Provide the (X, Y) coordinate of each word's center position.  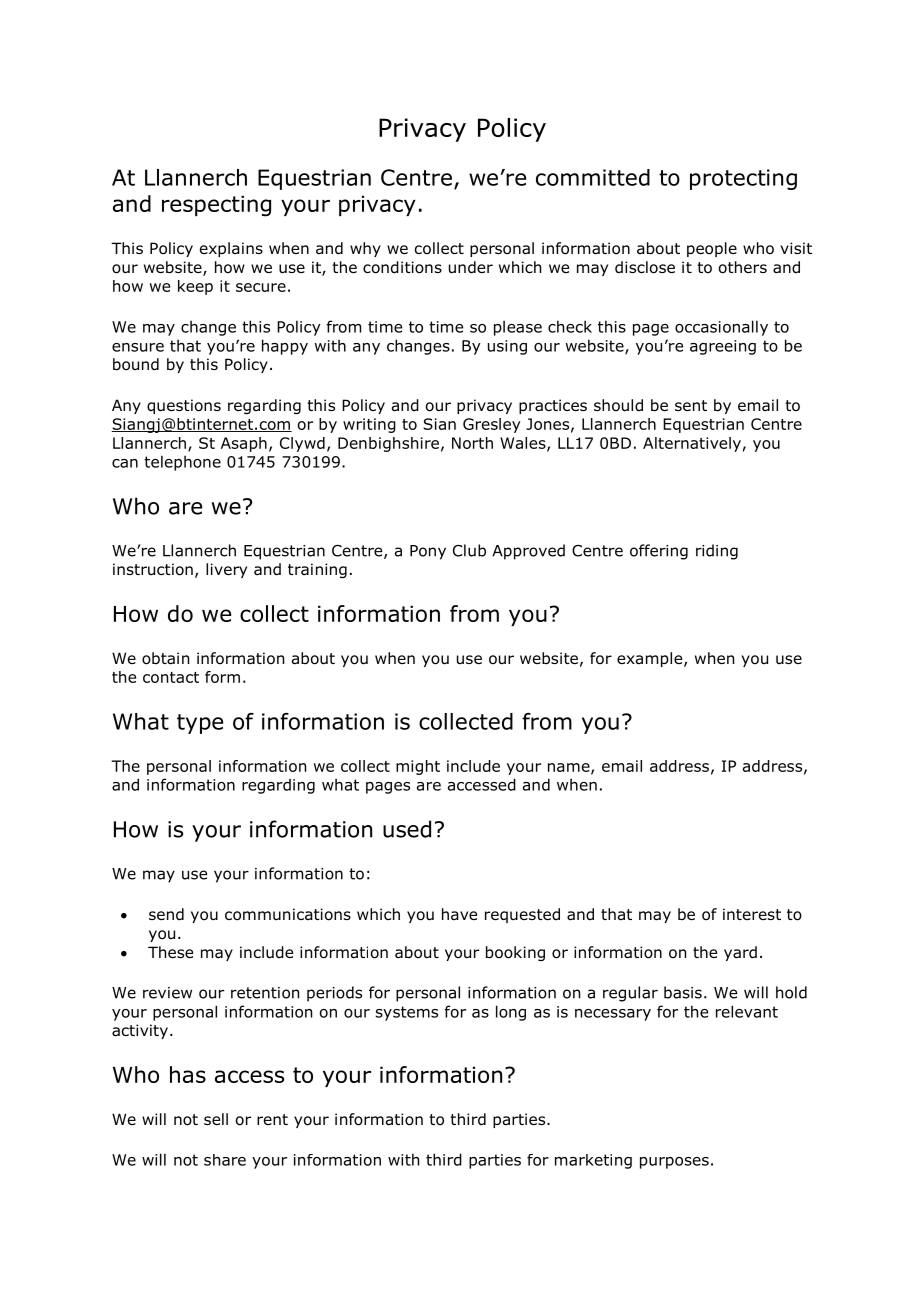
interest (752, 914)
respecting (216, 206)
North (472, 443)
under (471, 267)
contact (171, 677)
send (166, 914)
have (459, 914)
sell (216, 1119)
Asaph (244, 444)
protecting (743, 179)
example (651, 659)
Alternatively (692, 444)
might (418, 767)
